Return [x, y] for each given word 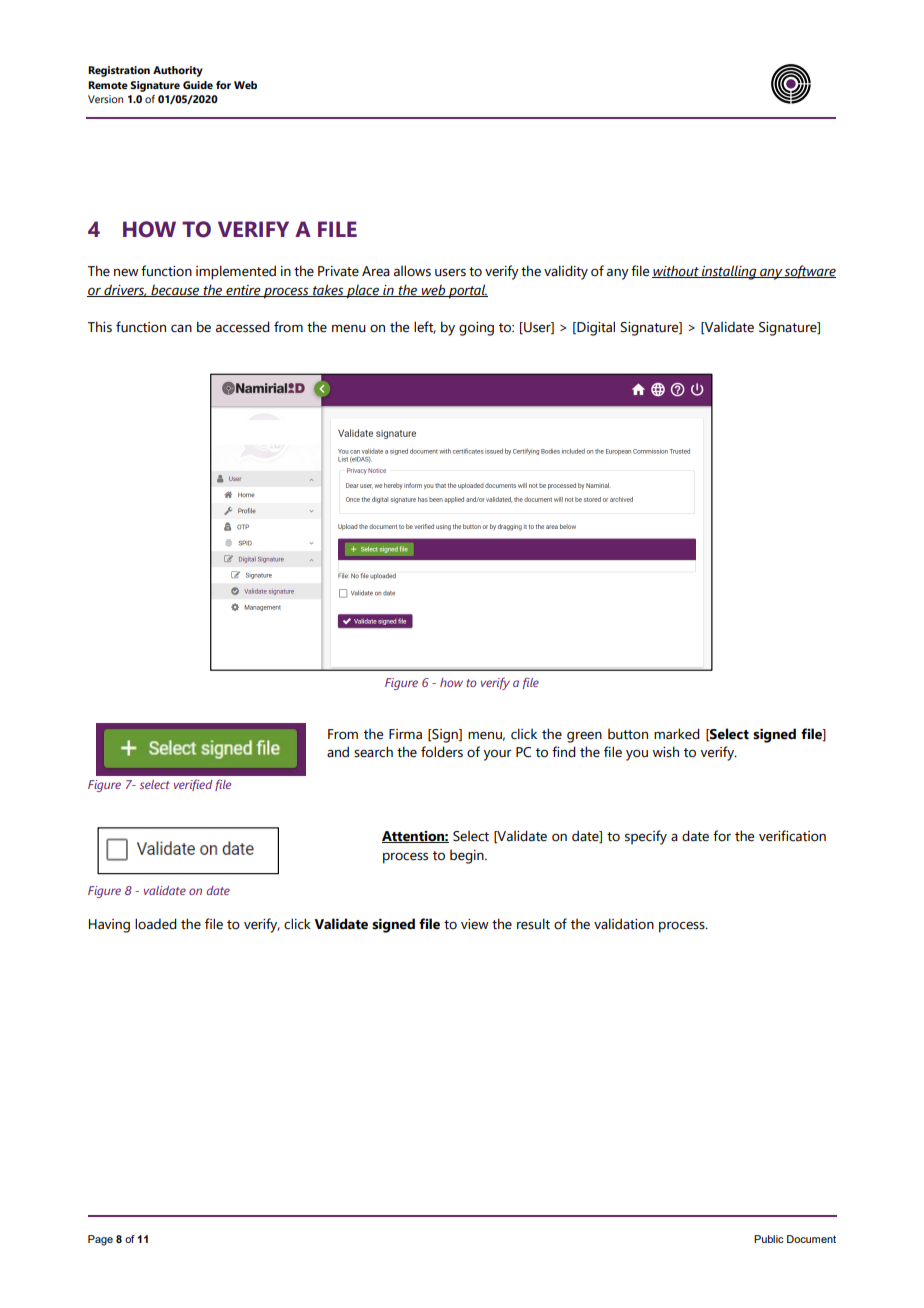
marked [677, 734]
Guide [198, 85]
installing [729, 272]
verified [193, 785]
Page [100, 1240]
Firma [405, 734]
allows [412, 271]
